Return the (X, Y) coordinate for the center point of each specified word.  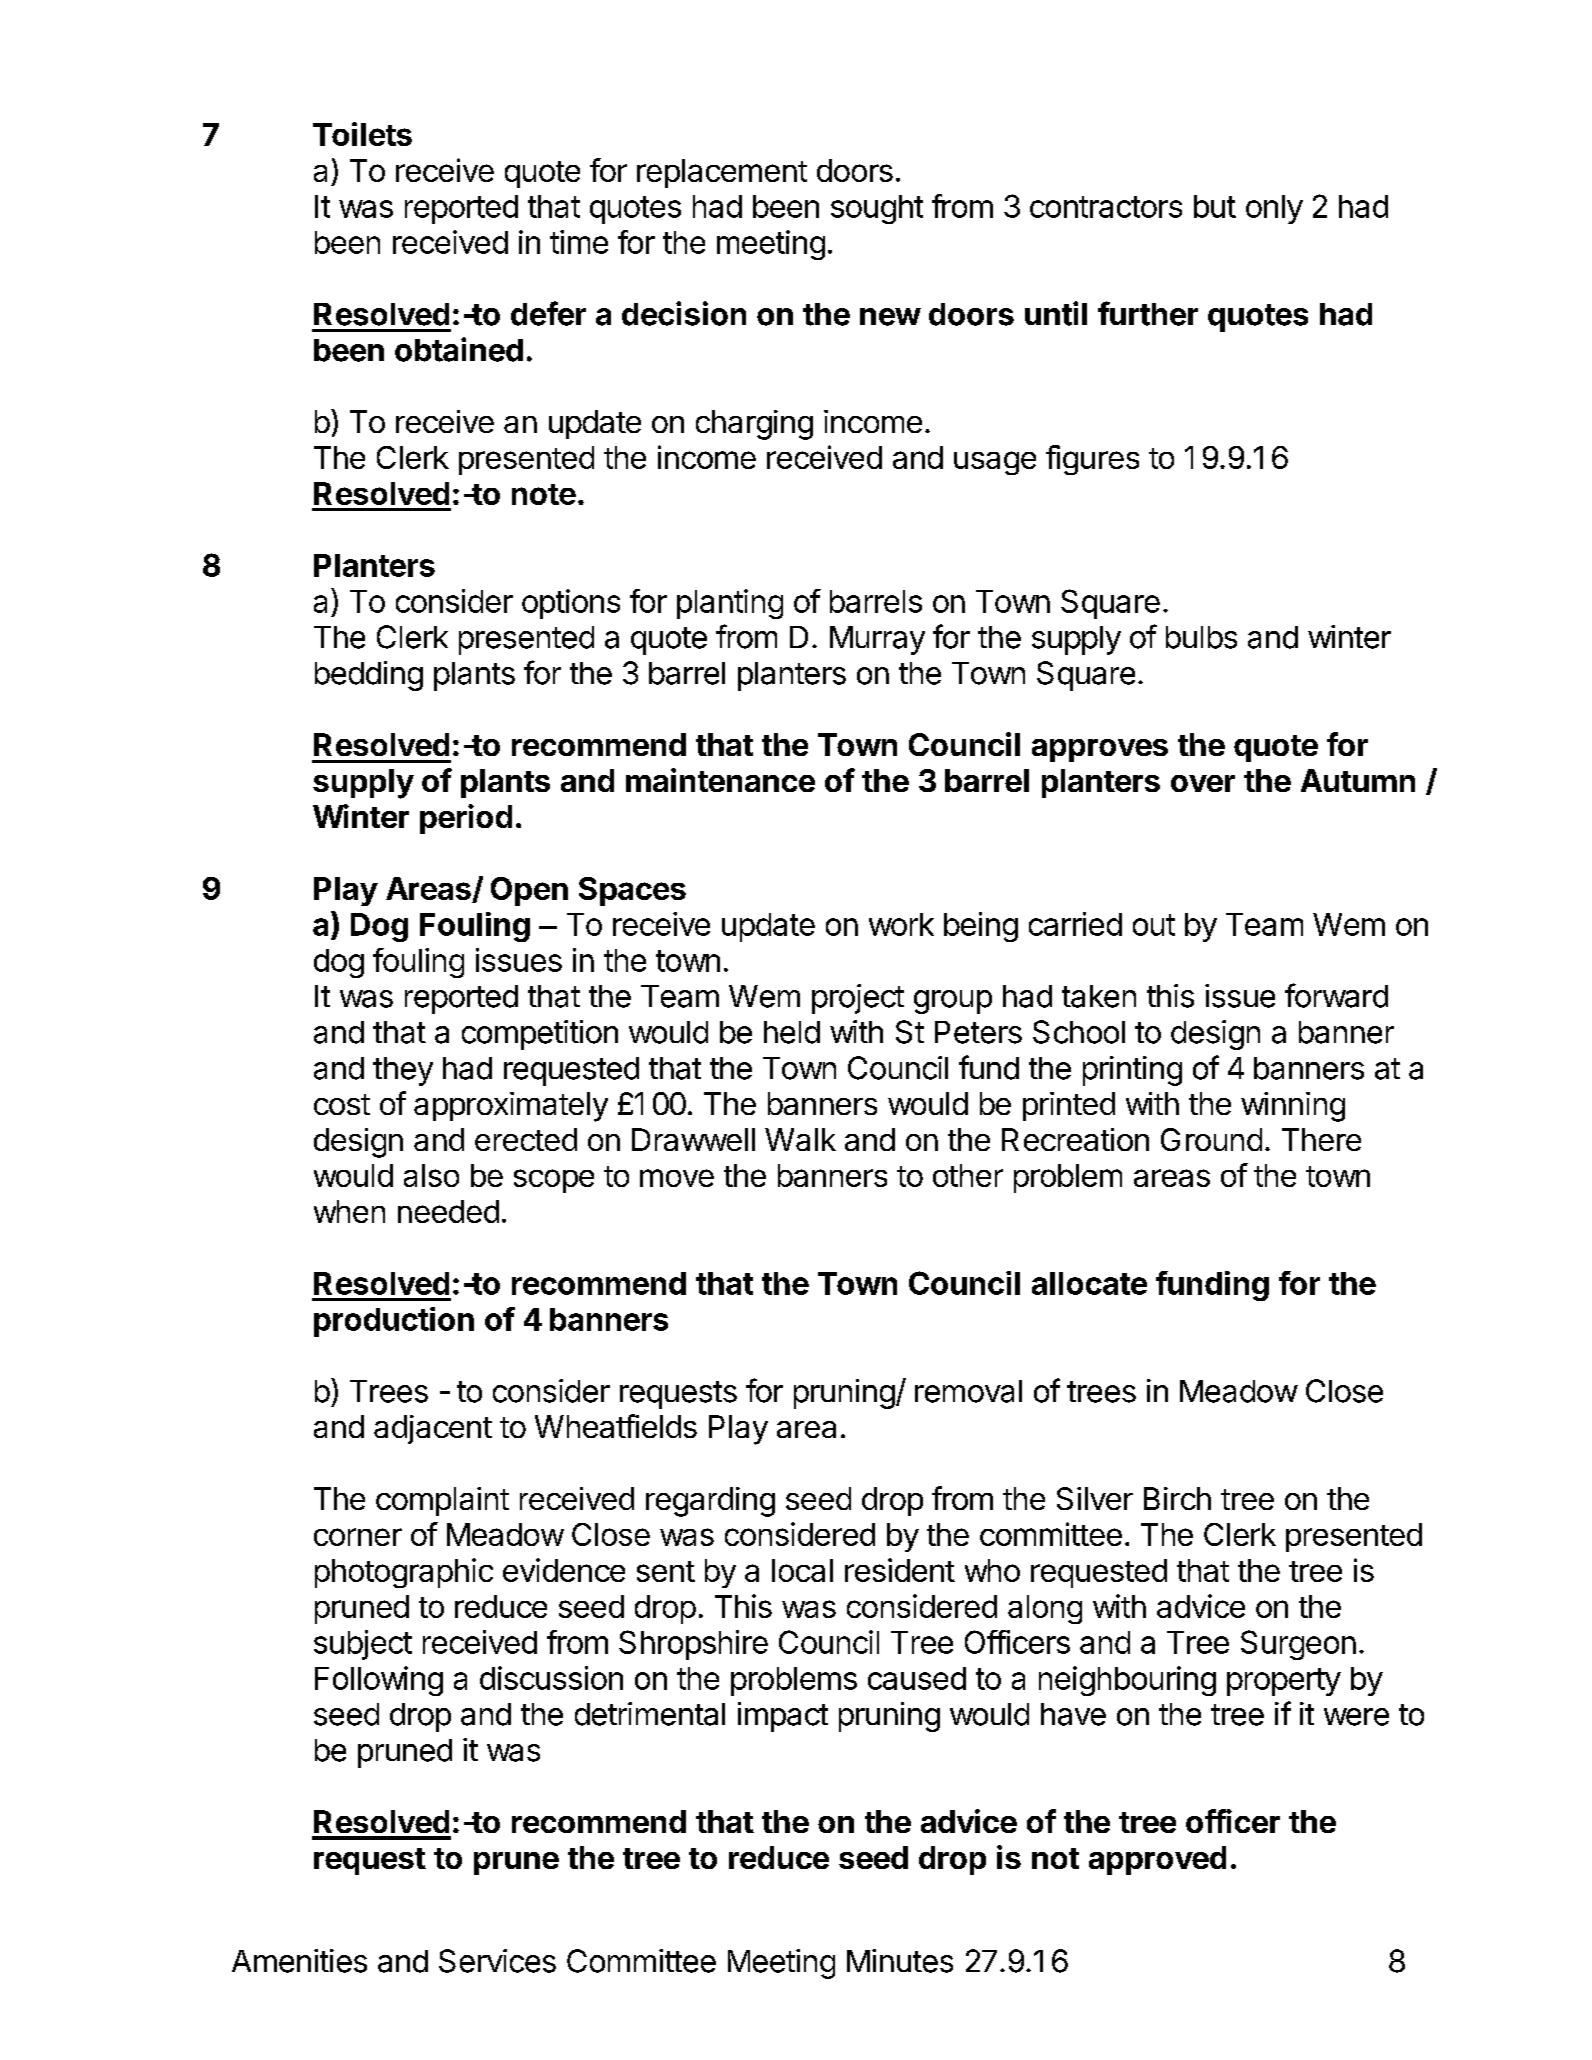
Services (497, 1961)
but (1215, 206)
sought (877, 209)
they (403, 1071)
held (792, 1032)
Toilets (362, 134)
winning (1293, 1107)
